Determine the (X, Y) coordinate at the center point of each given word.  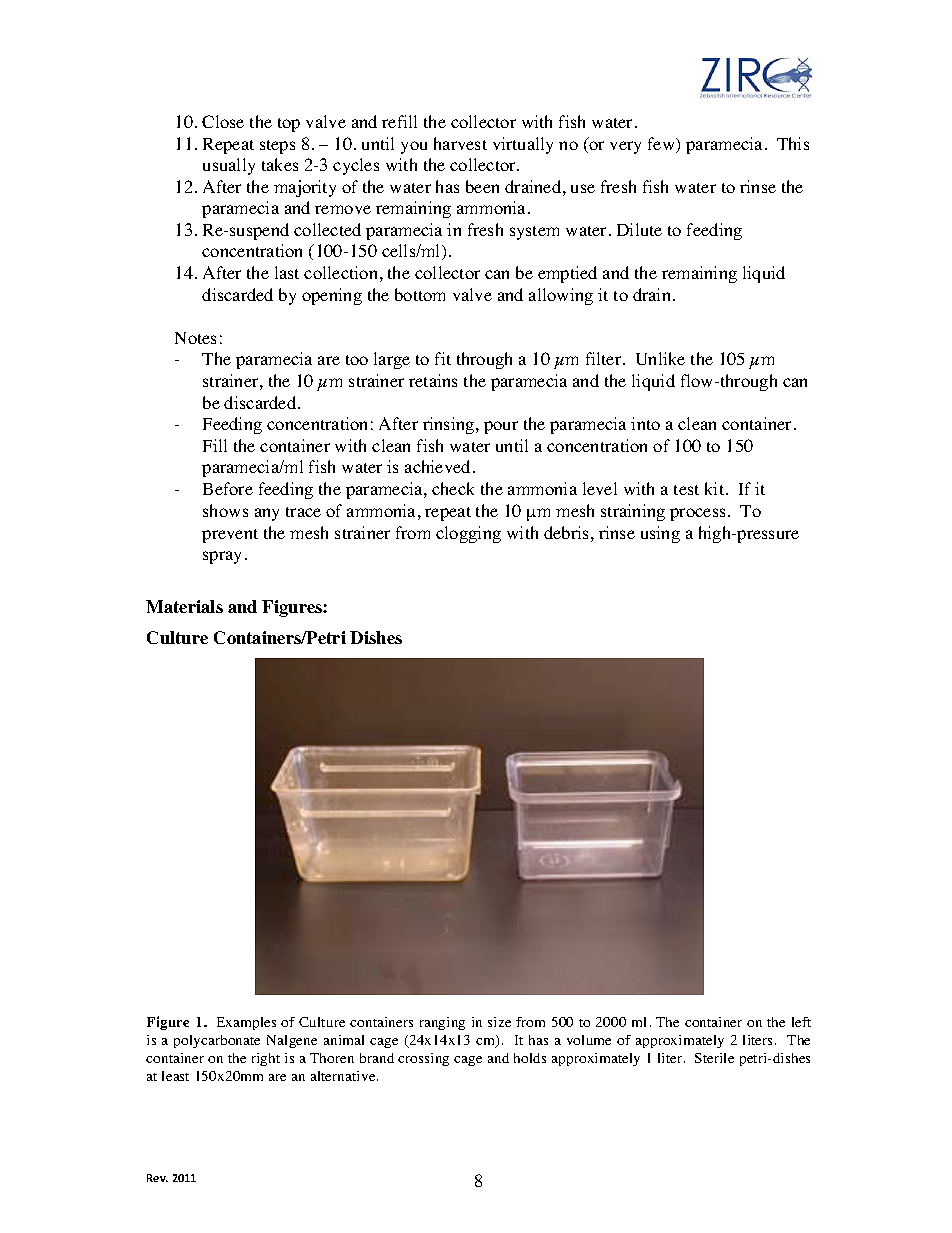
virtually (523, 145)
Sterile (714, 1058)
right (266, 1059)
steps (277, 147)
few (663, 145)
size (499, 1022)
